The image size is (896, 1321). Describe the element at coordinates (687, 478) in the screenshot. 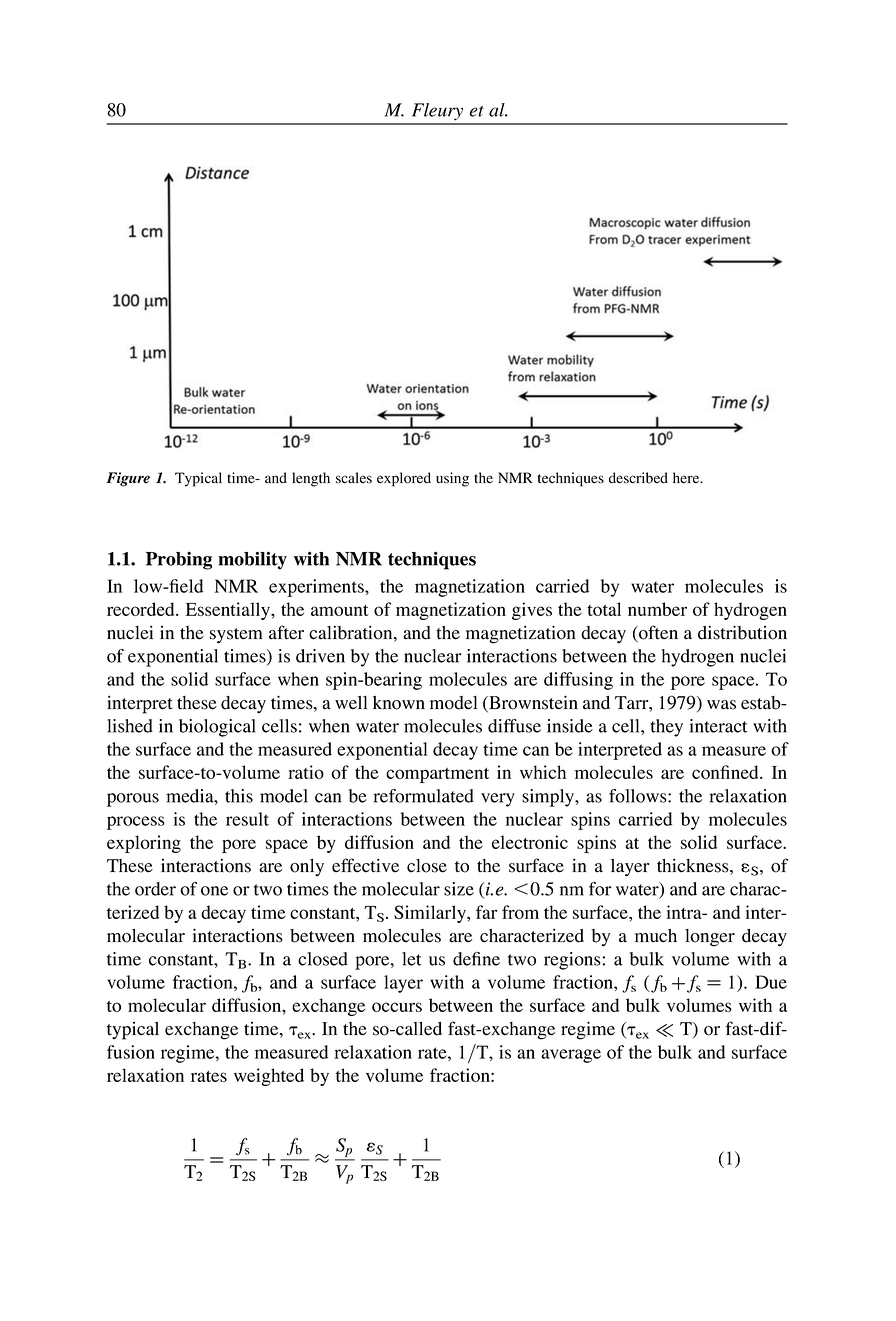

I see `here` at that location.
